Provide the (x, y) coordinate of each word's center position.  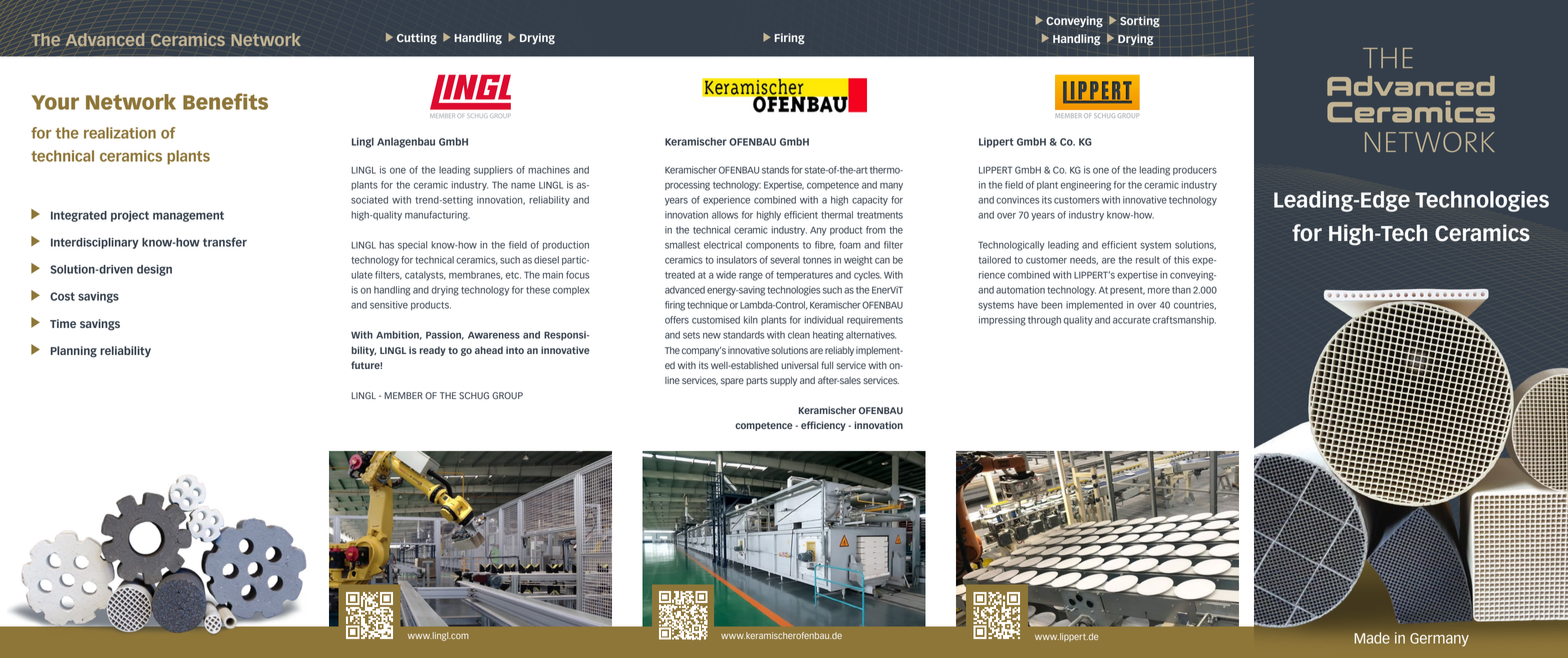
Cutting (417, 39)
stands (775, 170)
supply (783, 381)
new (712, 335)
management (188, 216)
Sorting (1140, 22)
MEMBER (403, 395)
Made (1372, 638)
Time (63, 323)
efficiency (823, 426)
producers (1195, 170)
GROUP (507, 395)
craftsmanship (1184, 320)
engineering (1086, 186)
